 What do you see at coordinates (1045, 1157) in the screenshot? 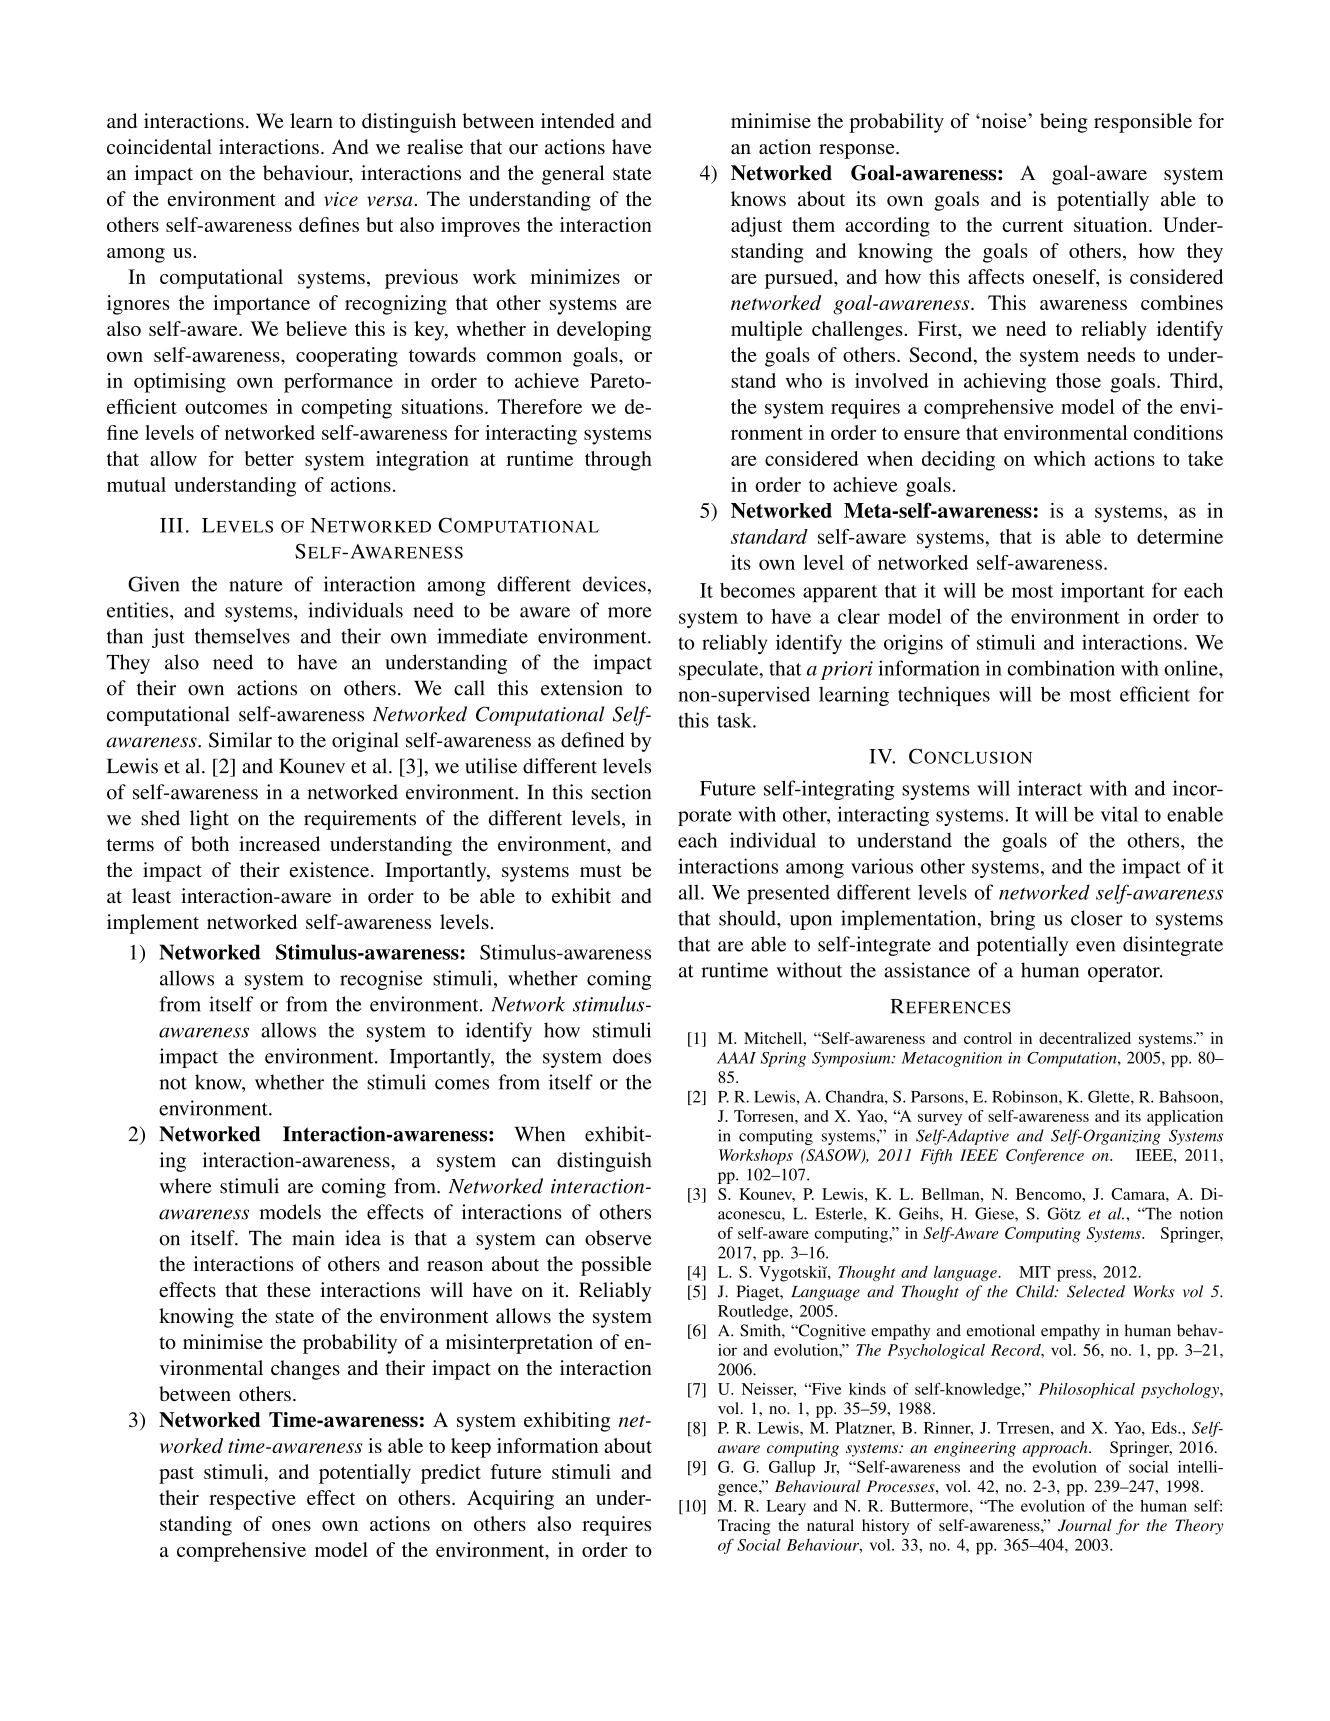
I see `Conference` at bounding box center [1045, 1157].
